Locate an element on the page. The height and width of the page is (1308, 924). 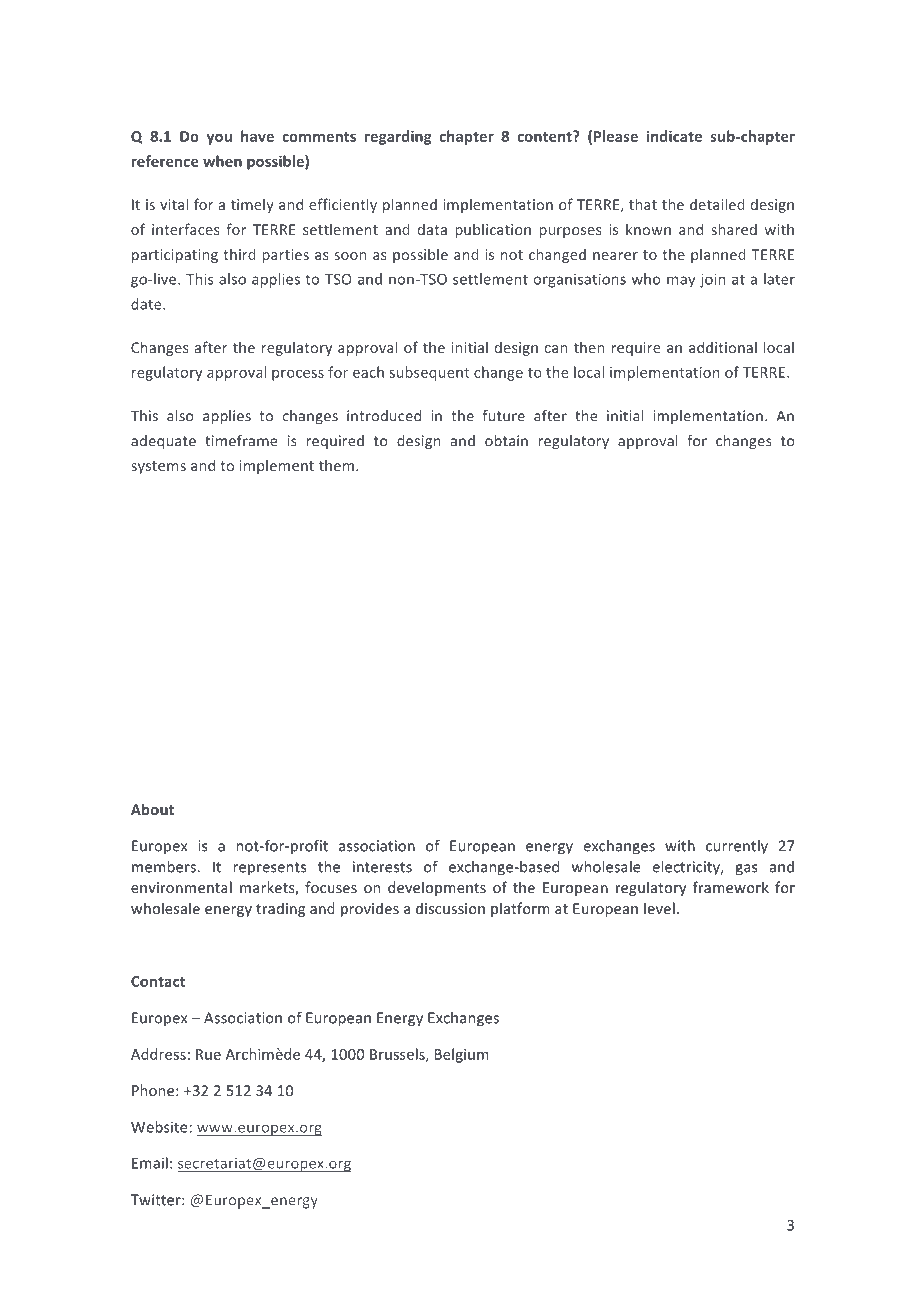
detailed is located at coordinates (717, 204).
